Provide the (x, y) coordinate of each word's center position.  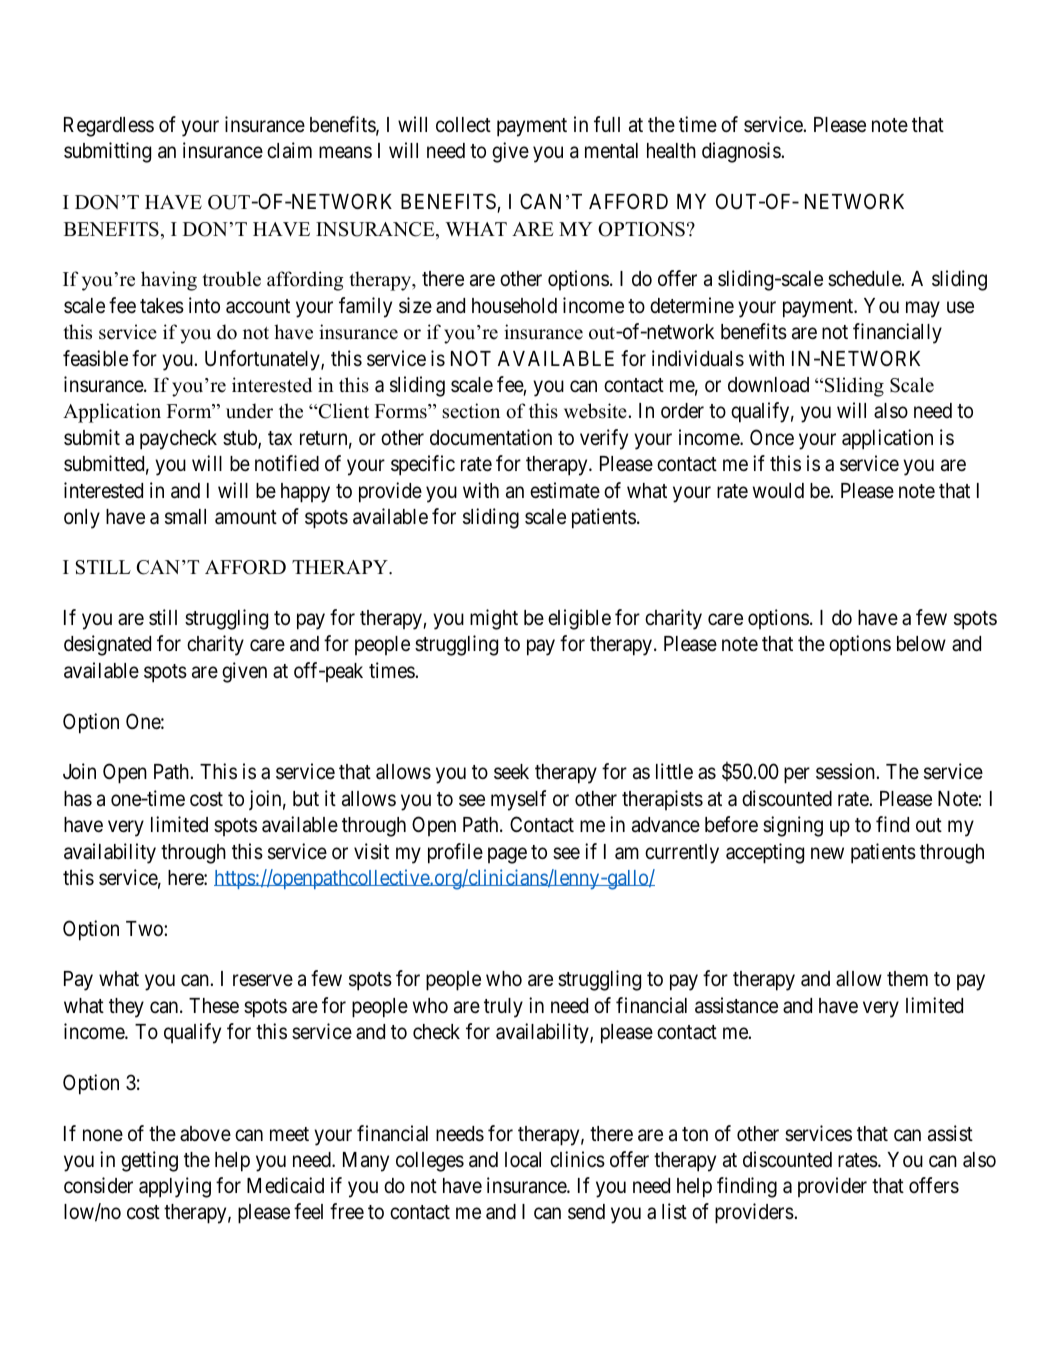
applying (175, 1187)
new (827, 853)
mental (611, 151)
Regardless (109, 127)
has (78, 799)
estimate (565, 490)
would (778, 490)
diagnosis (742, 152)
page (507, 855)
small (185, 517)
